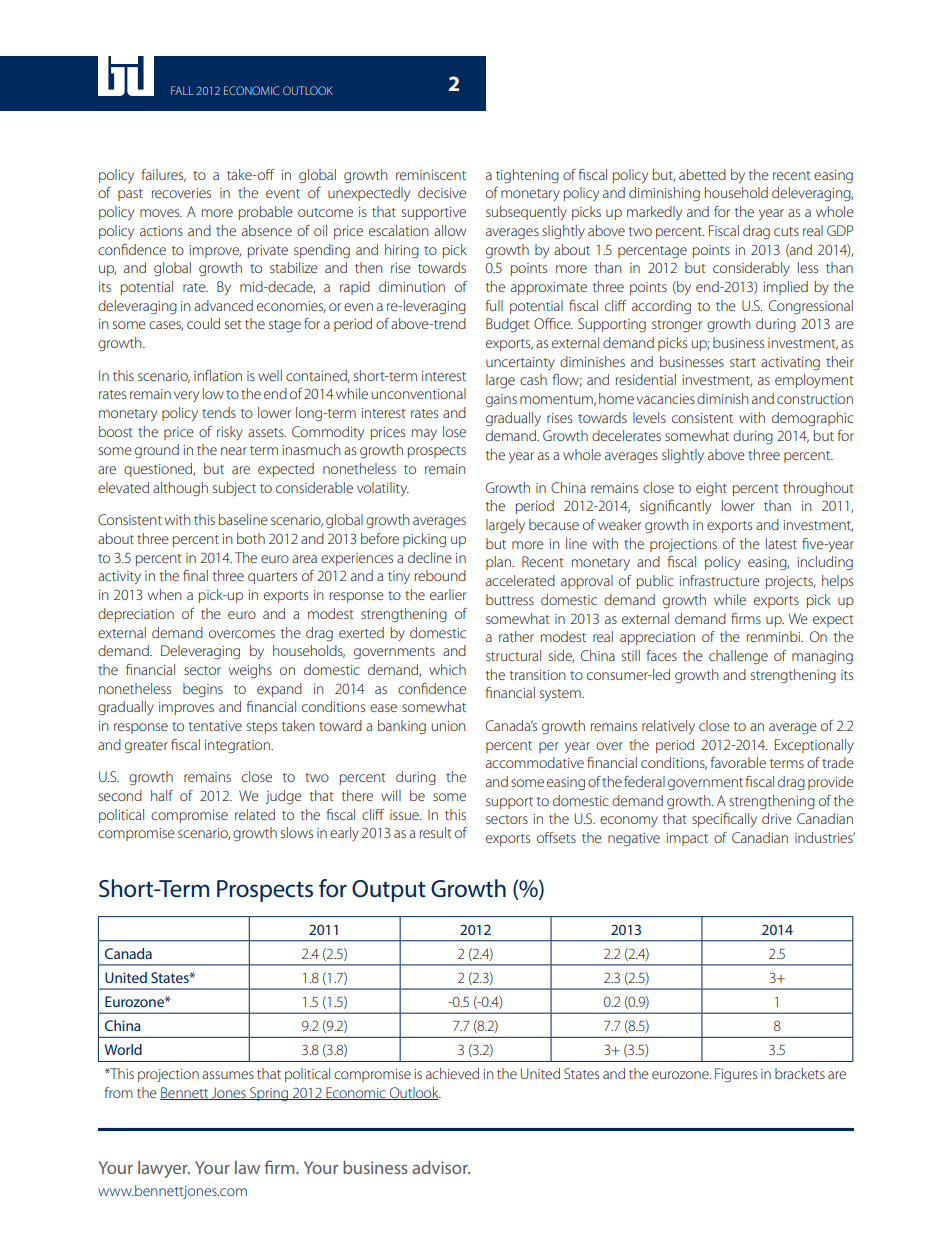  What do you see at coordinates (164, 1169) in the screenshot?
I see `lawyer` at bounding box center [164, 1169].
